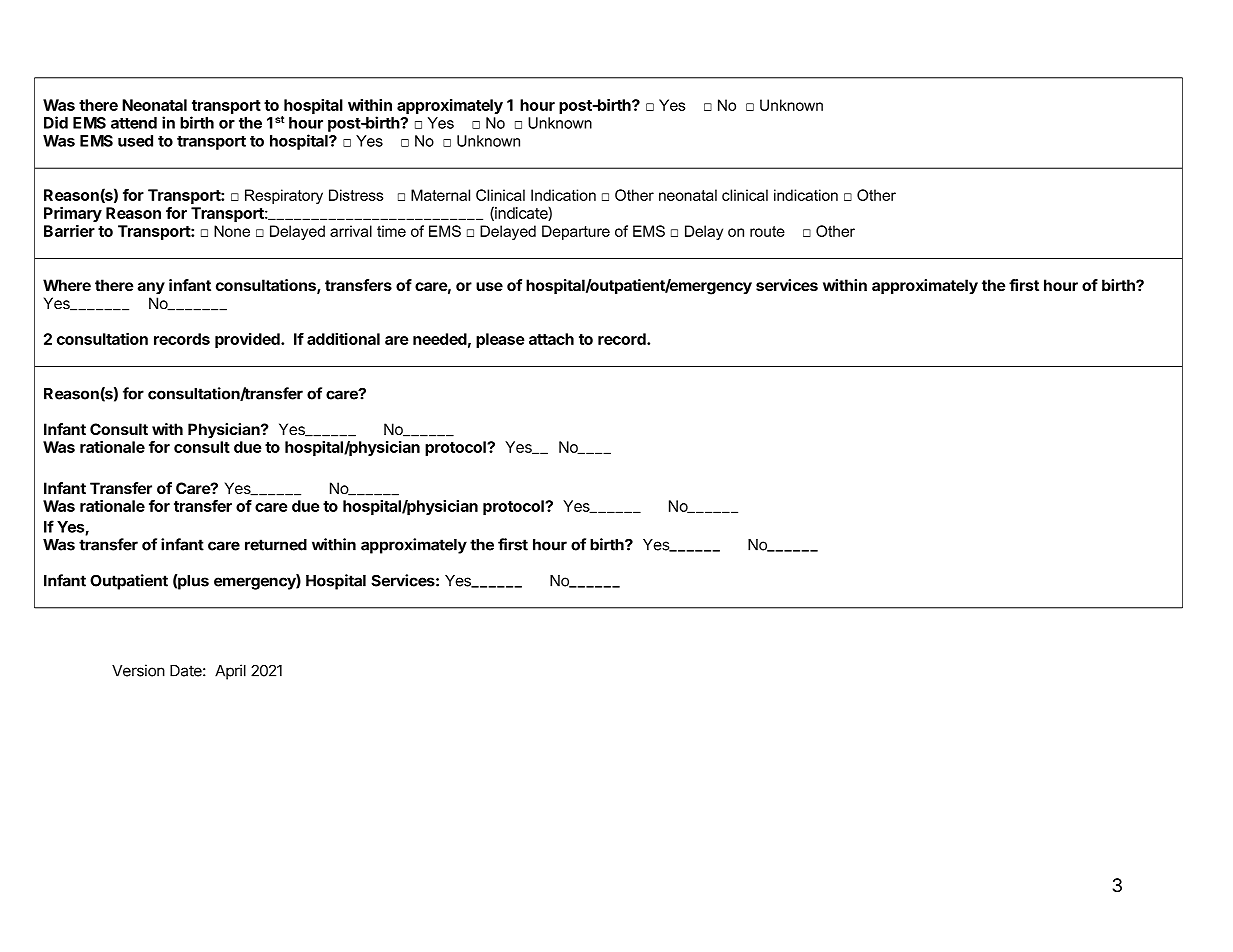  I want to click on used, so click(135, 141).
